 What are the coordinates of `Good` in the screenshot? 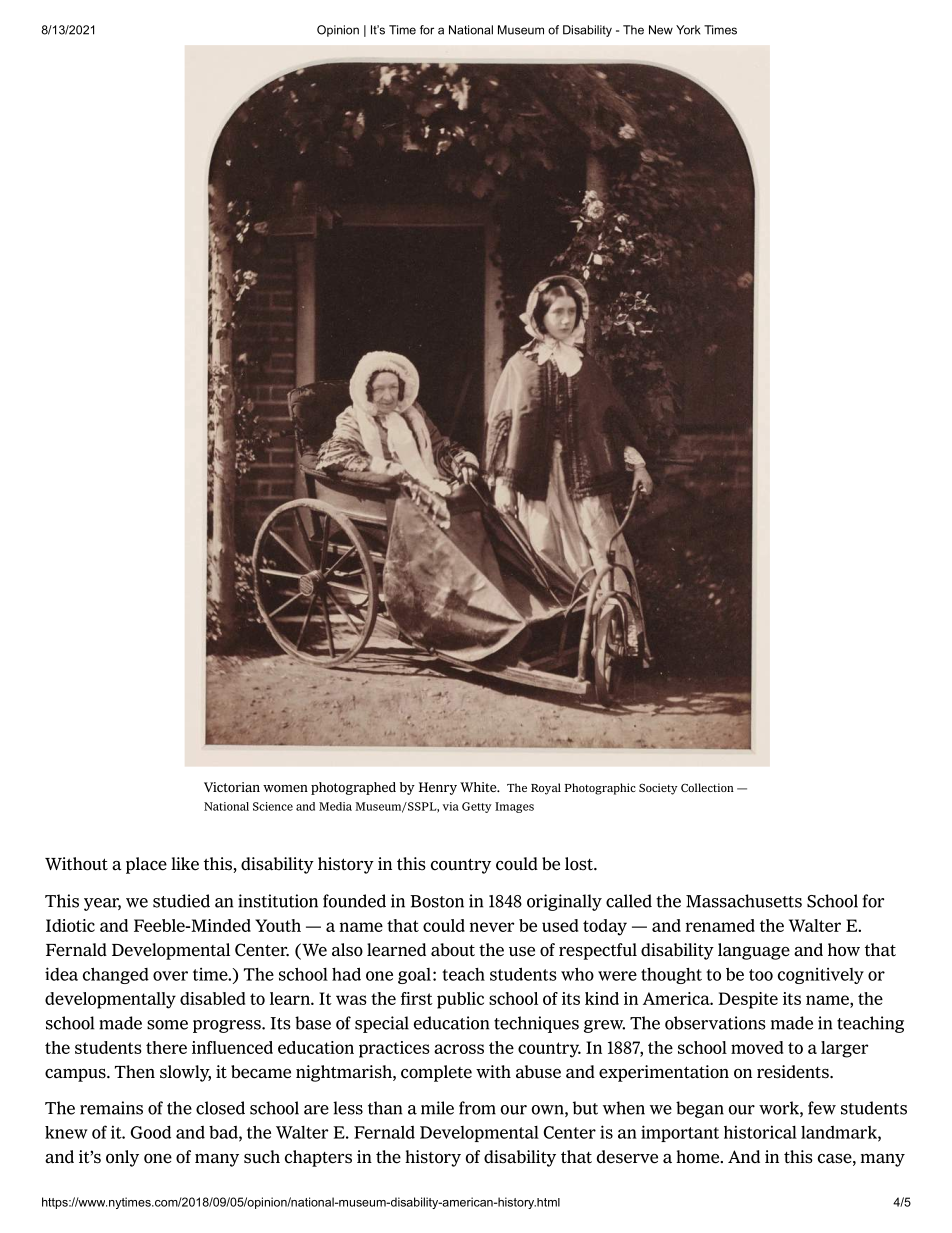 It's located at (151, 1132).
